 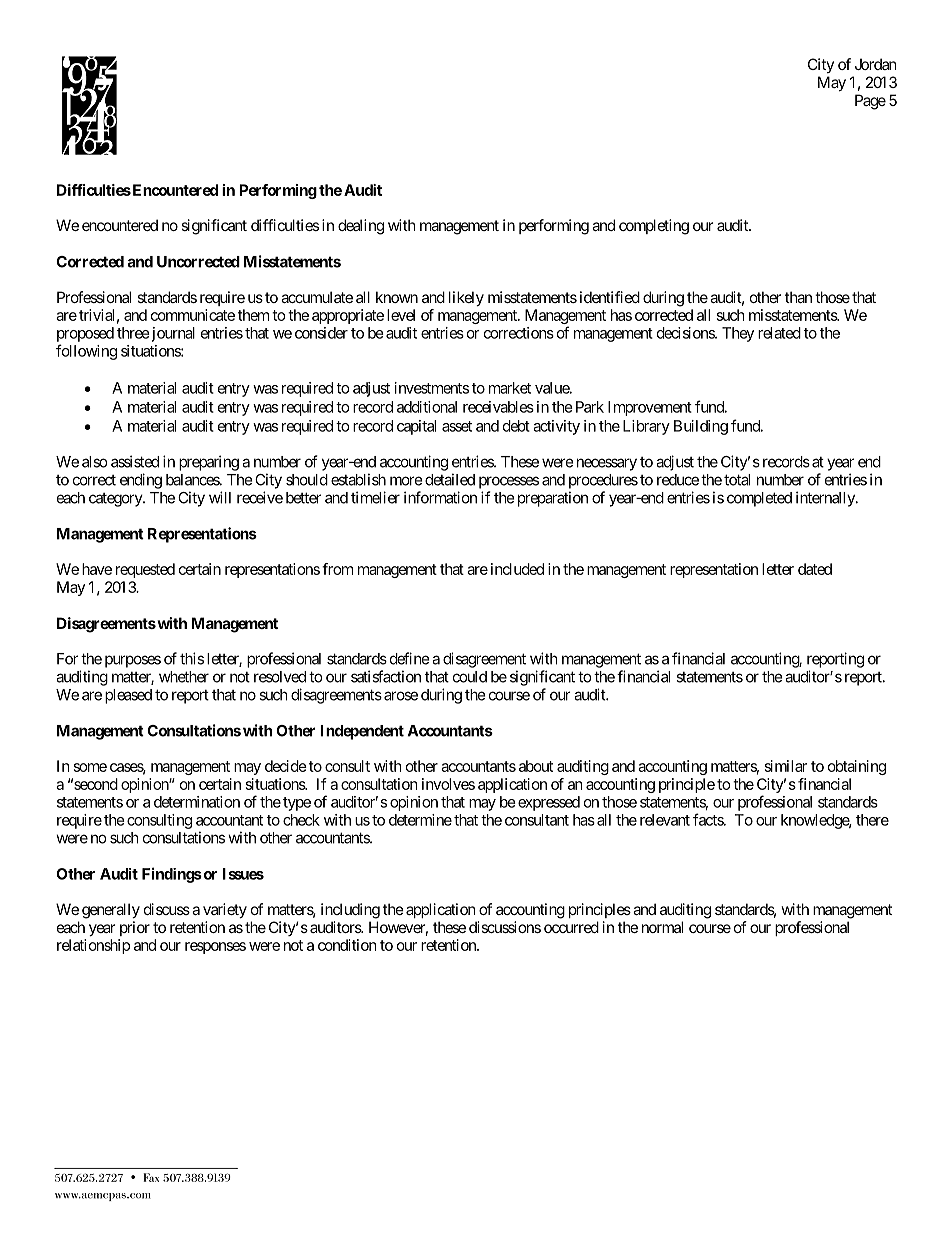 What do you see at coordinates (225, 910) in the image?
I see `variety` at bounding box center [225, 910].
